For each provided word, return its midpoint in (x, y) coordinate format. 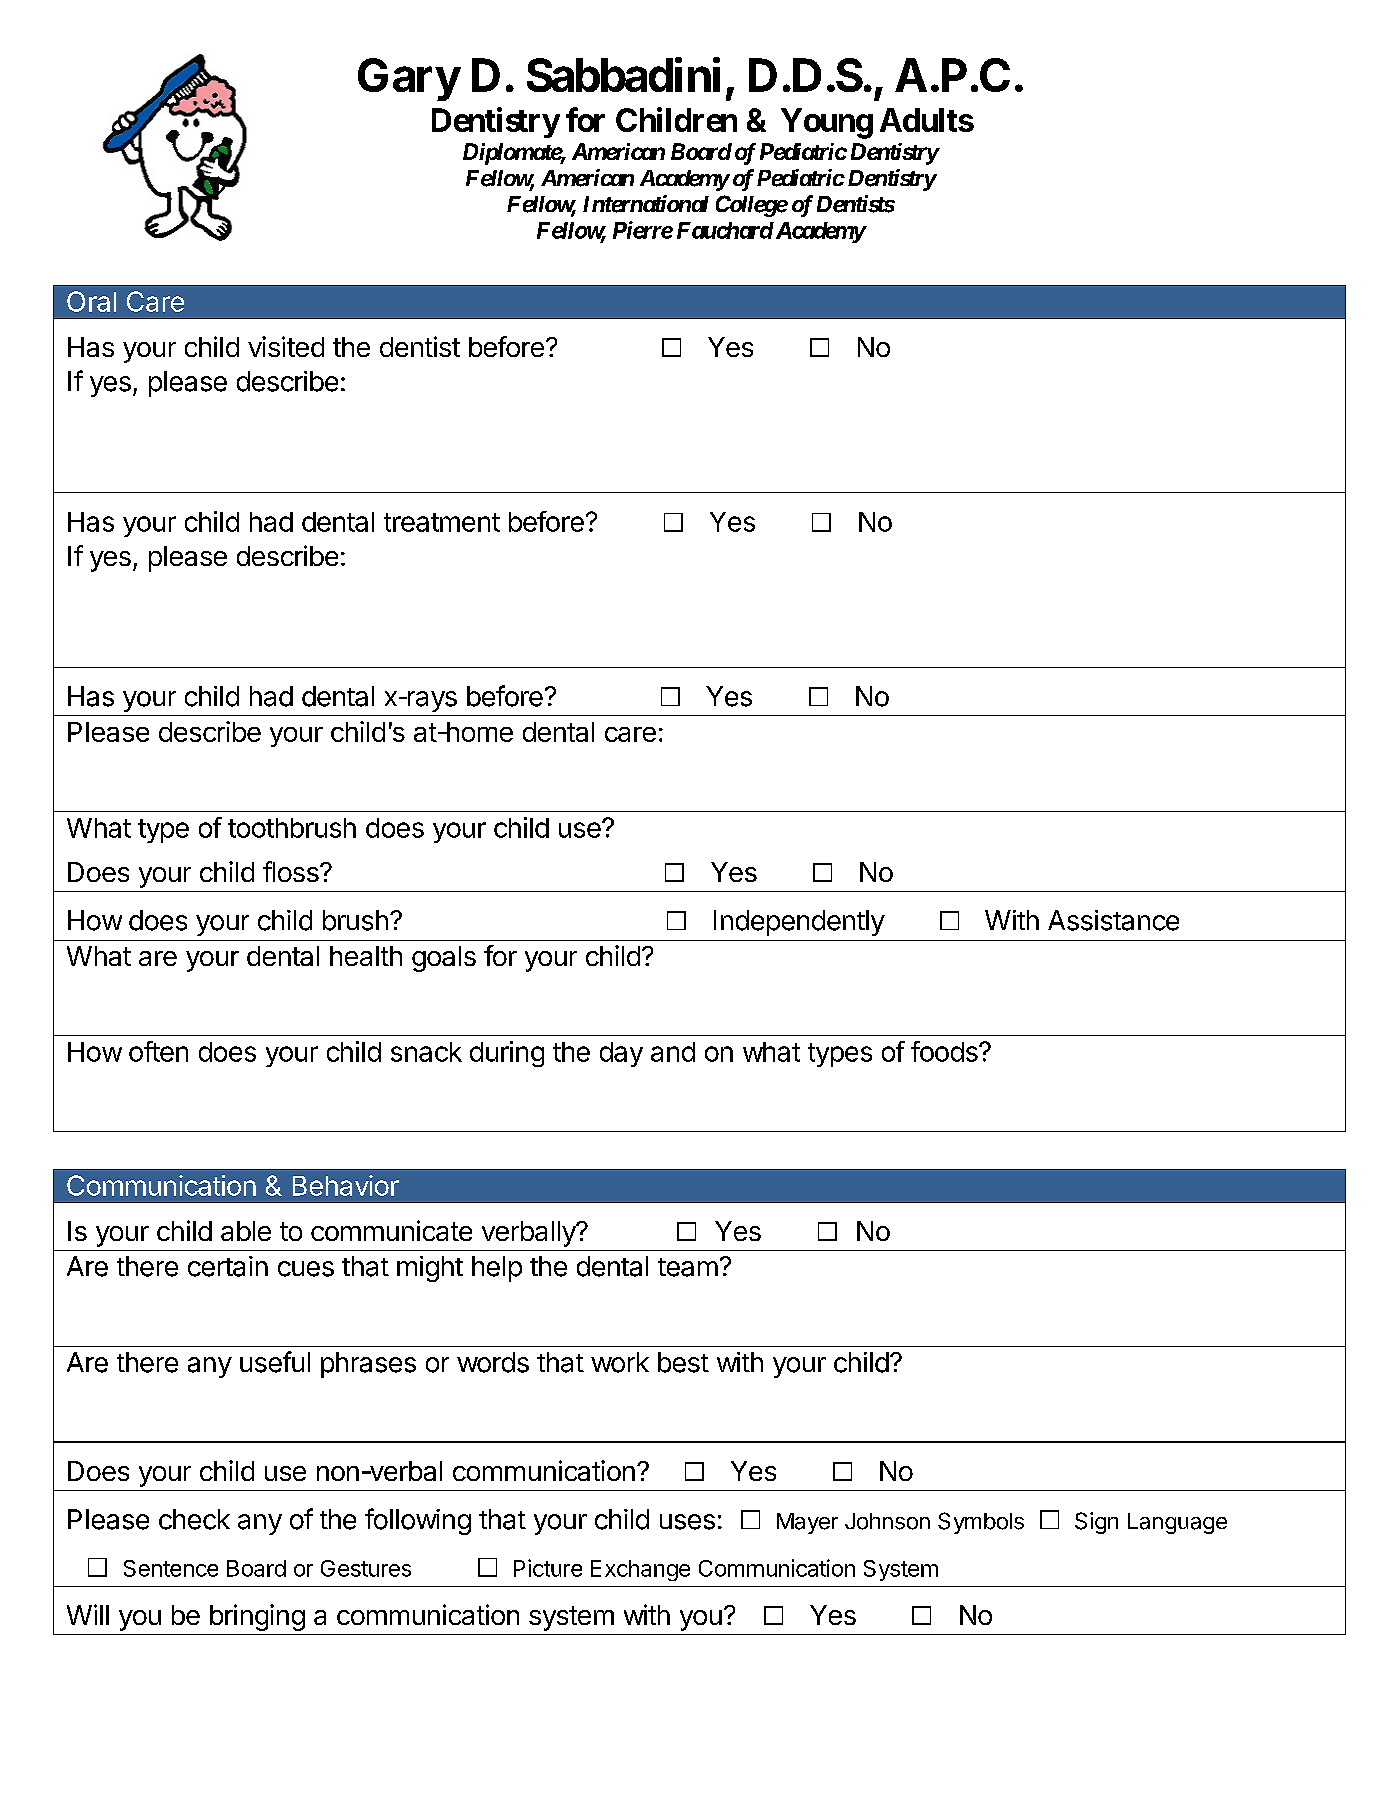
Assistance (1113, 920)
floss (292, 871)
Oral (91, 301)
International (646, 204)
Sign (1096, 1523)
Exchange (640, 1570)
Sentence (171, 1568)
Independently (799, 923)
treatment (442, 522)
